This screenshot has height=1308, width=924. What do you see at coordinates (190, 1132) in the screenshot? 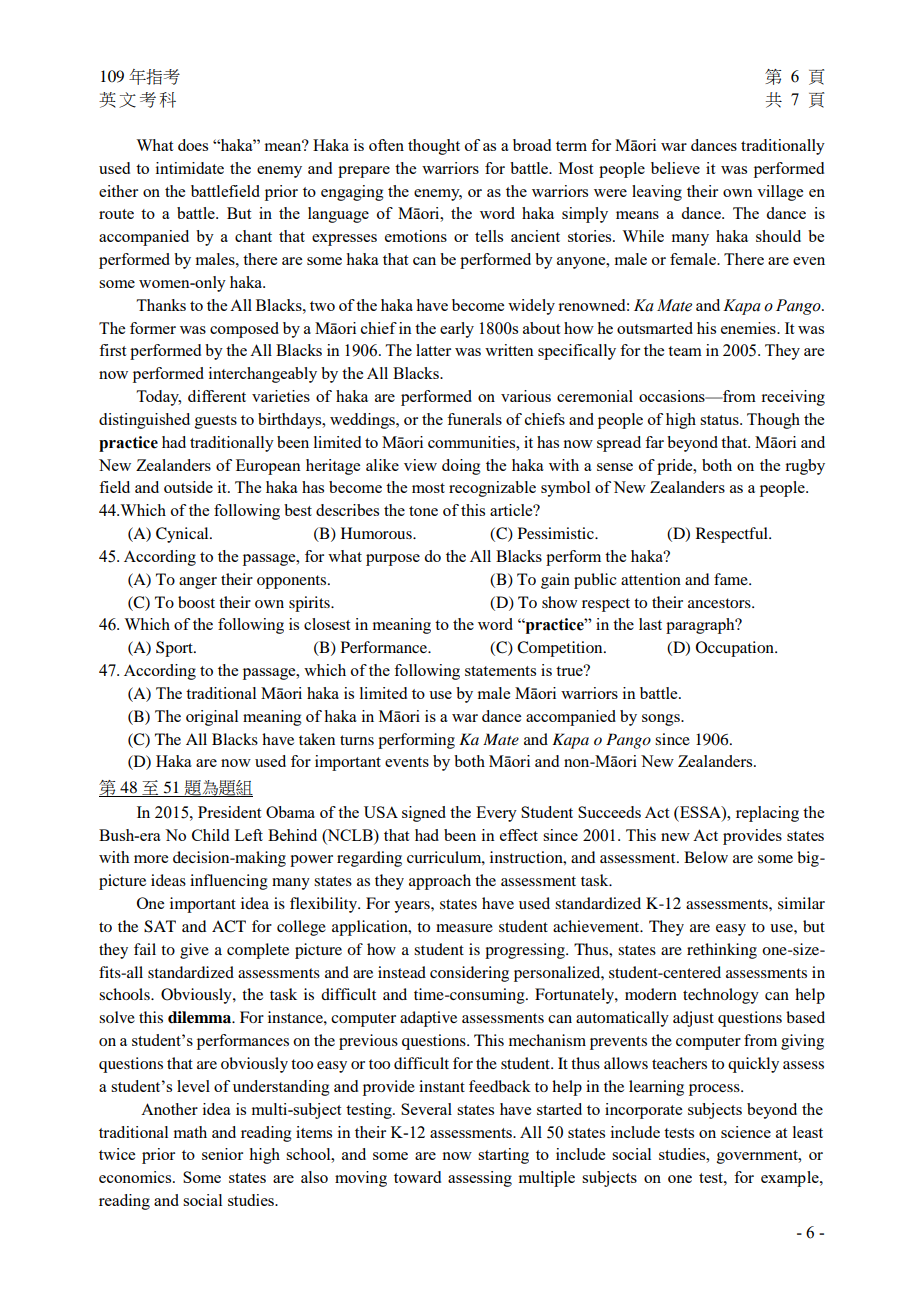
I see `math` at bounding box center [190, 1132].
